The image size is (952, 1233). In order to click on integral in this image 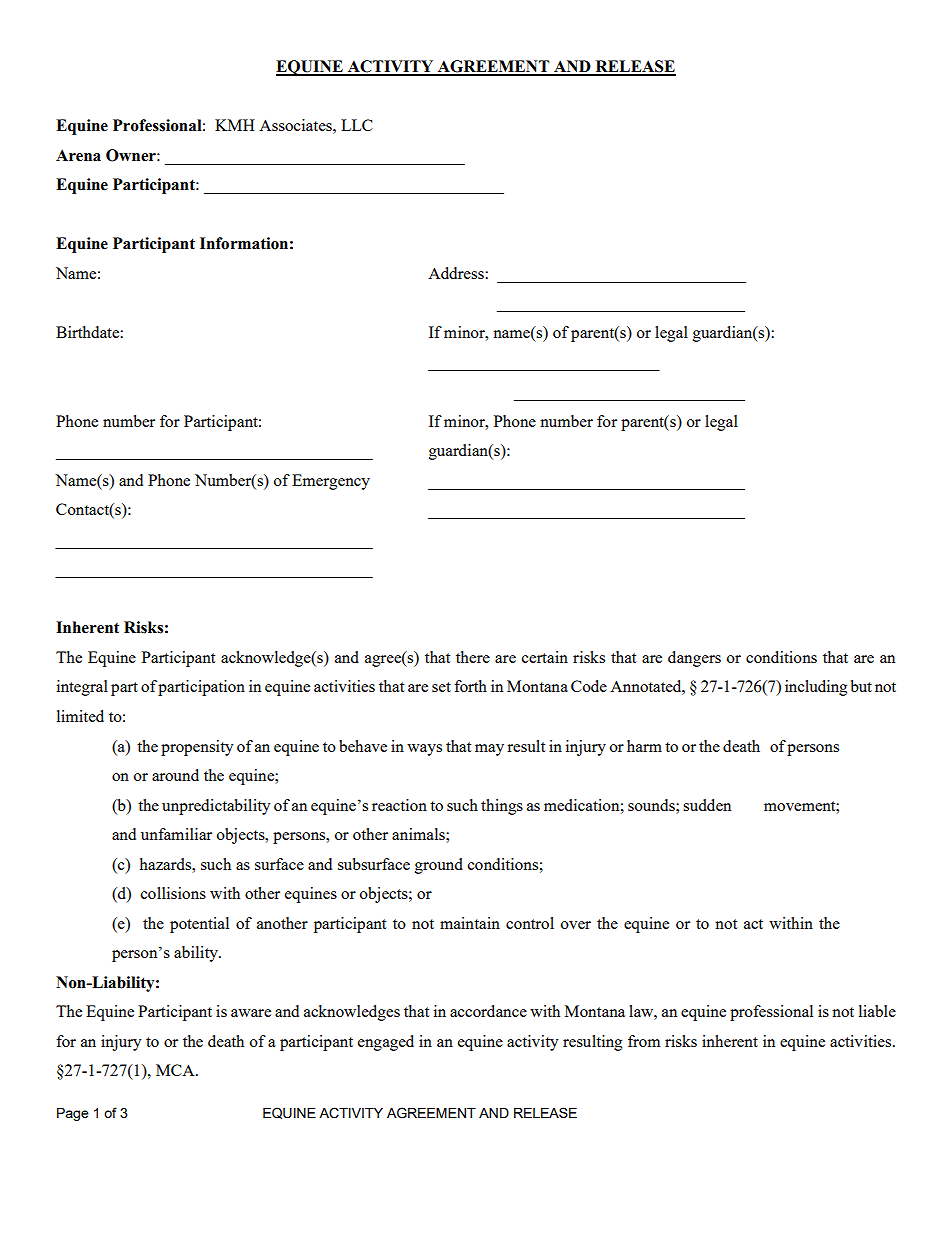, I will do `click(82, 688)`.
